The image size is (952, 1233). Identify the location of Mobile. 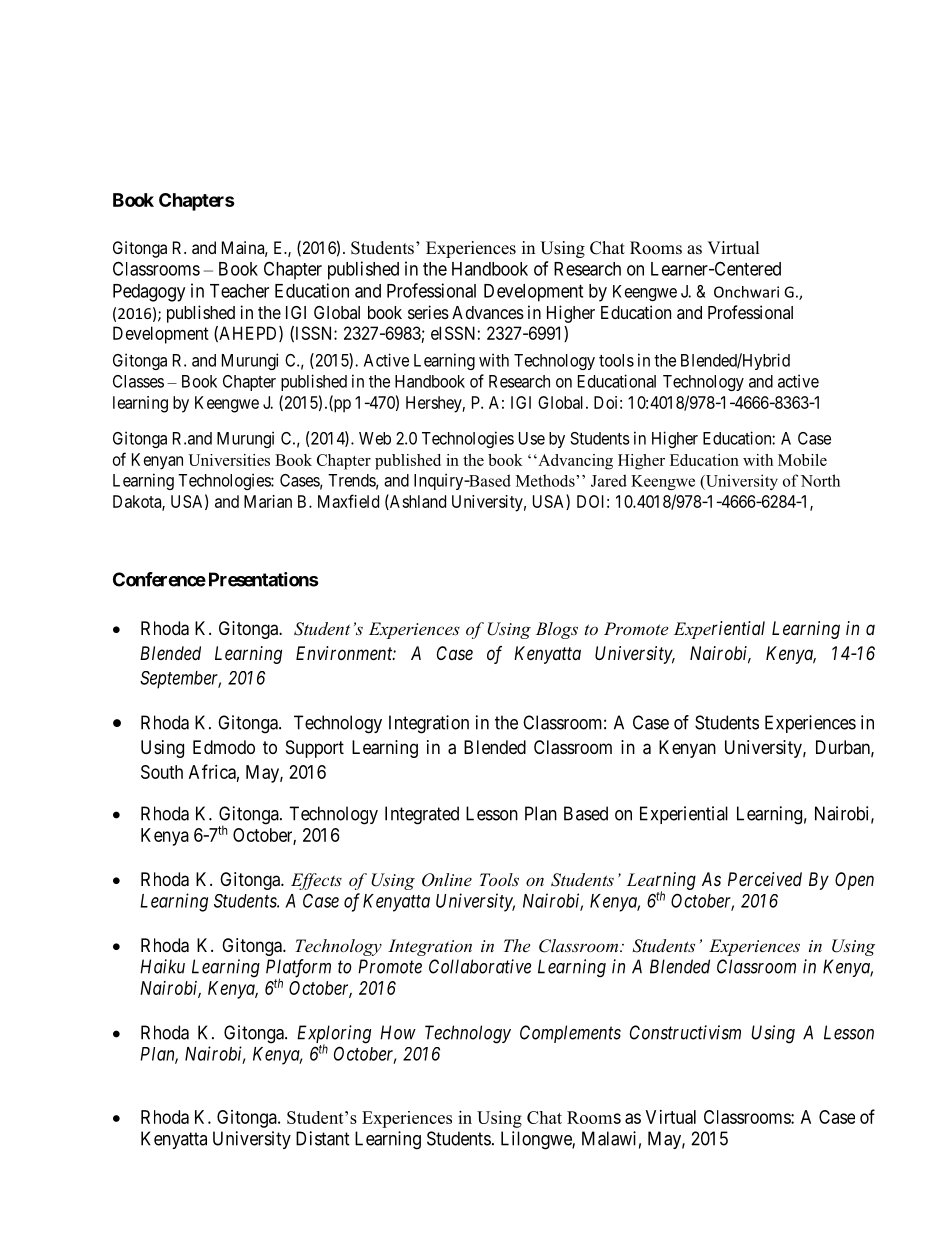
(802, 460).
